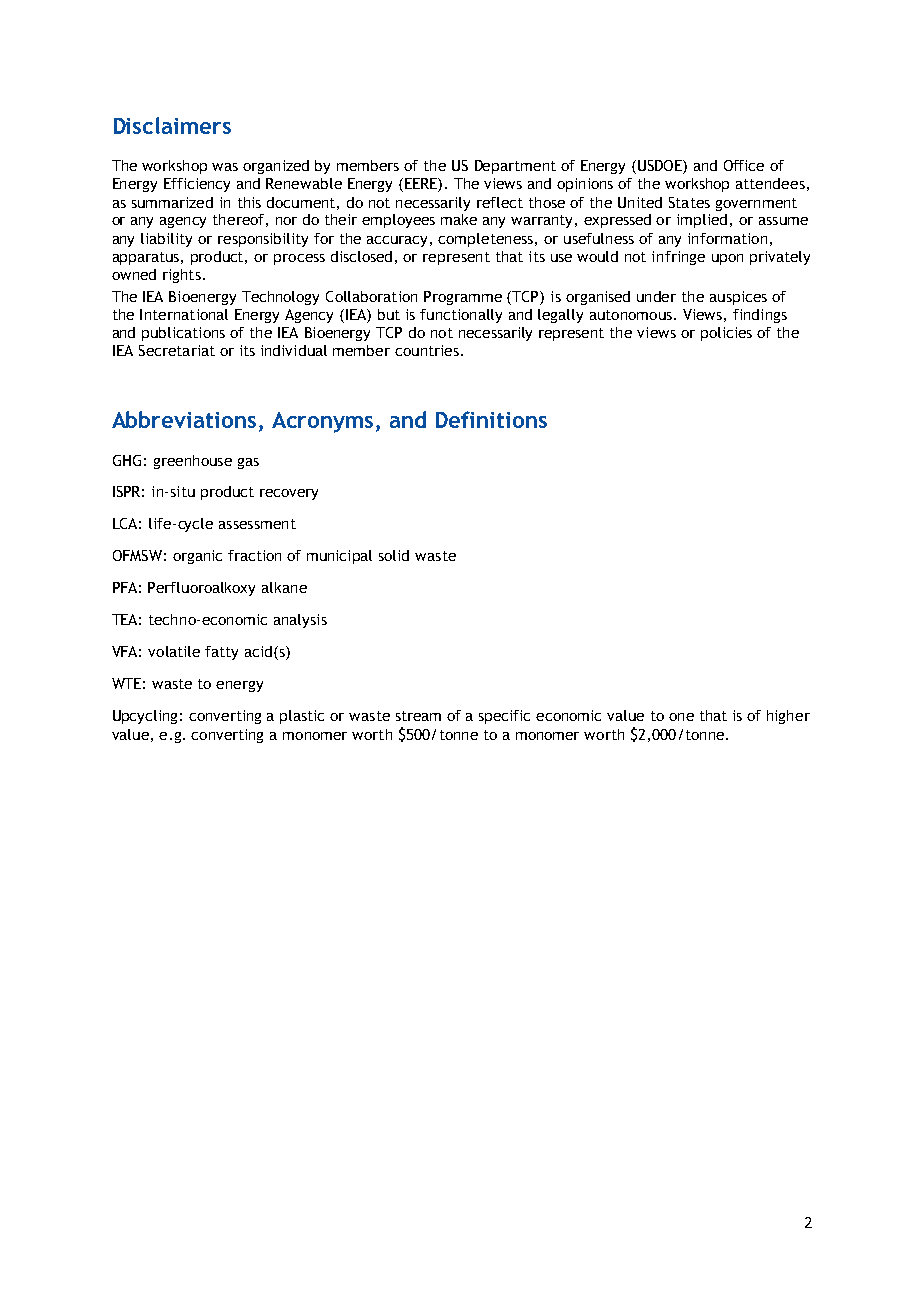  I want to click on stream, so click(418, 716).
